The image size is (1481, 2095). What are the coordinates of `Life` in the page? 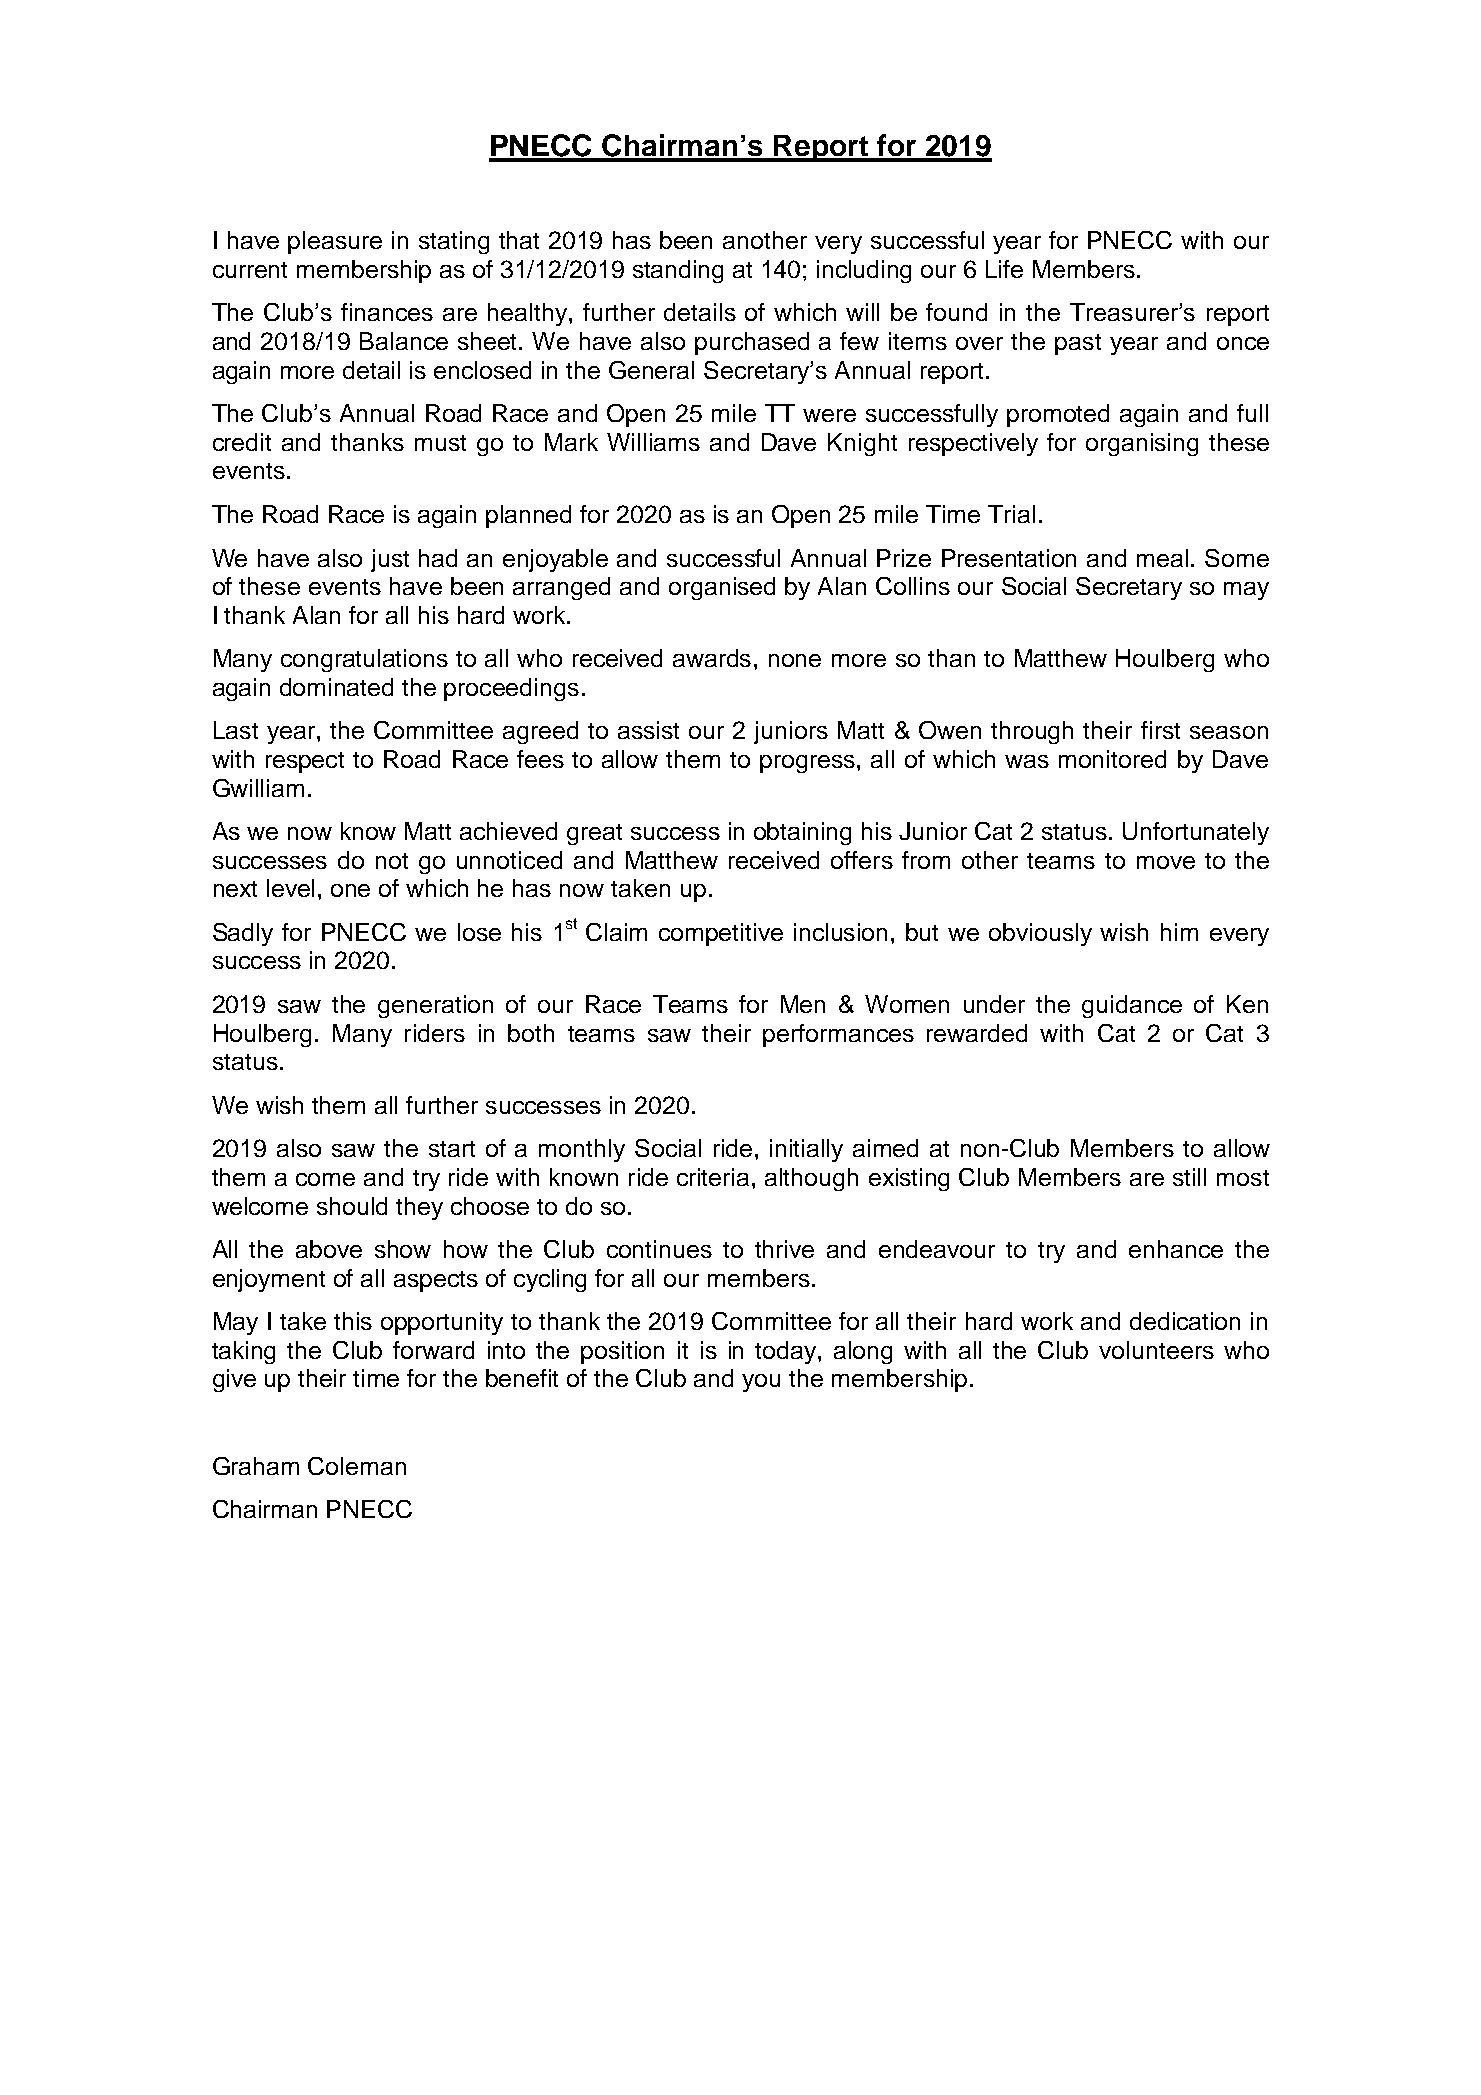 It's located at (1004, 269).
